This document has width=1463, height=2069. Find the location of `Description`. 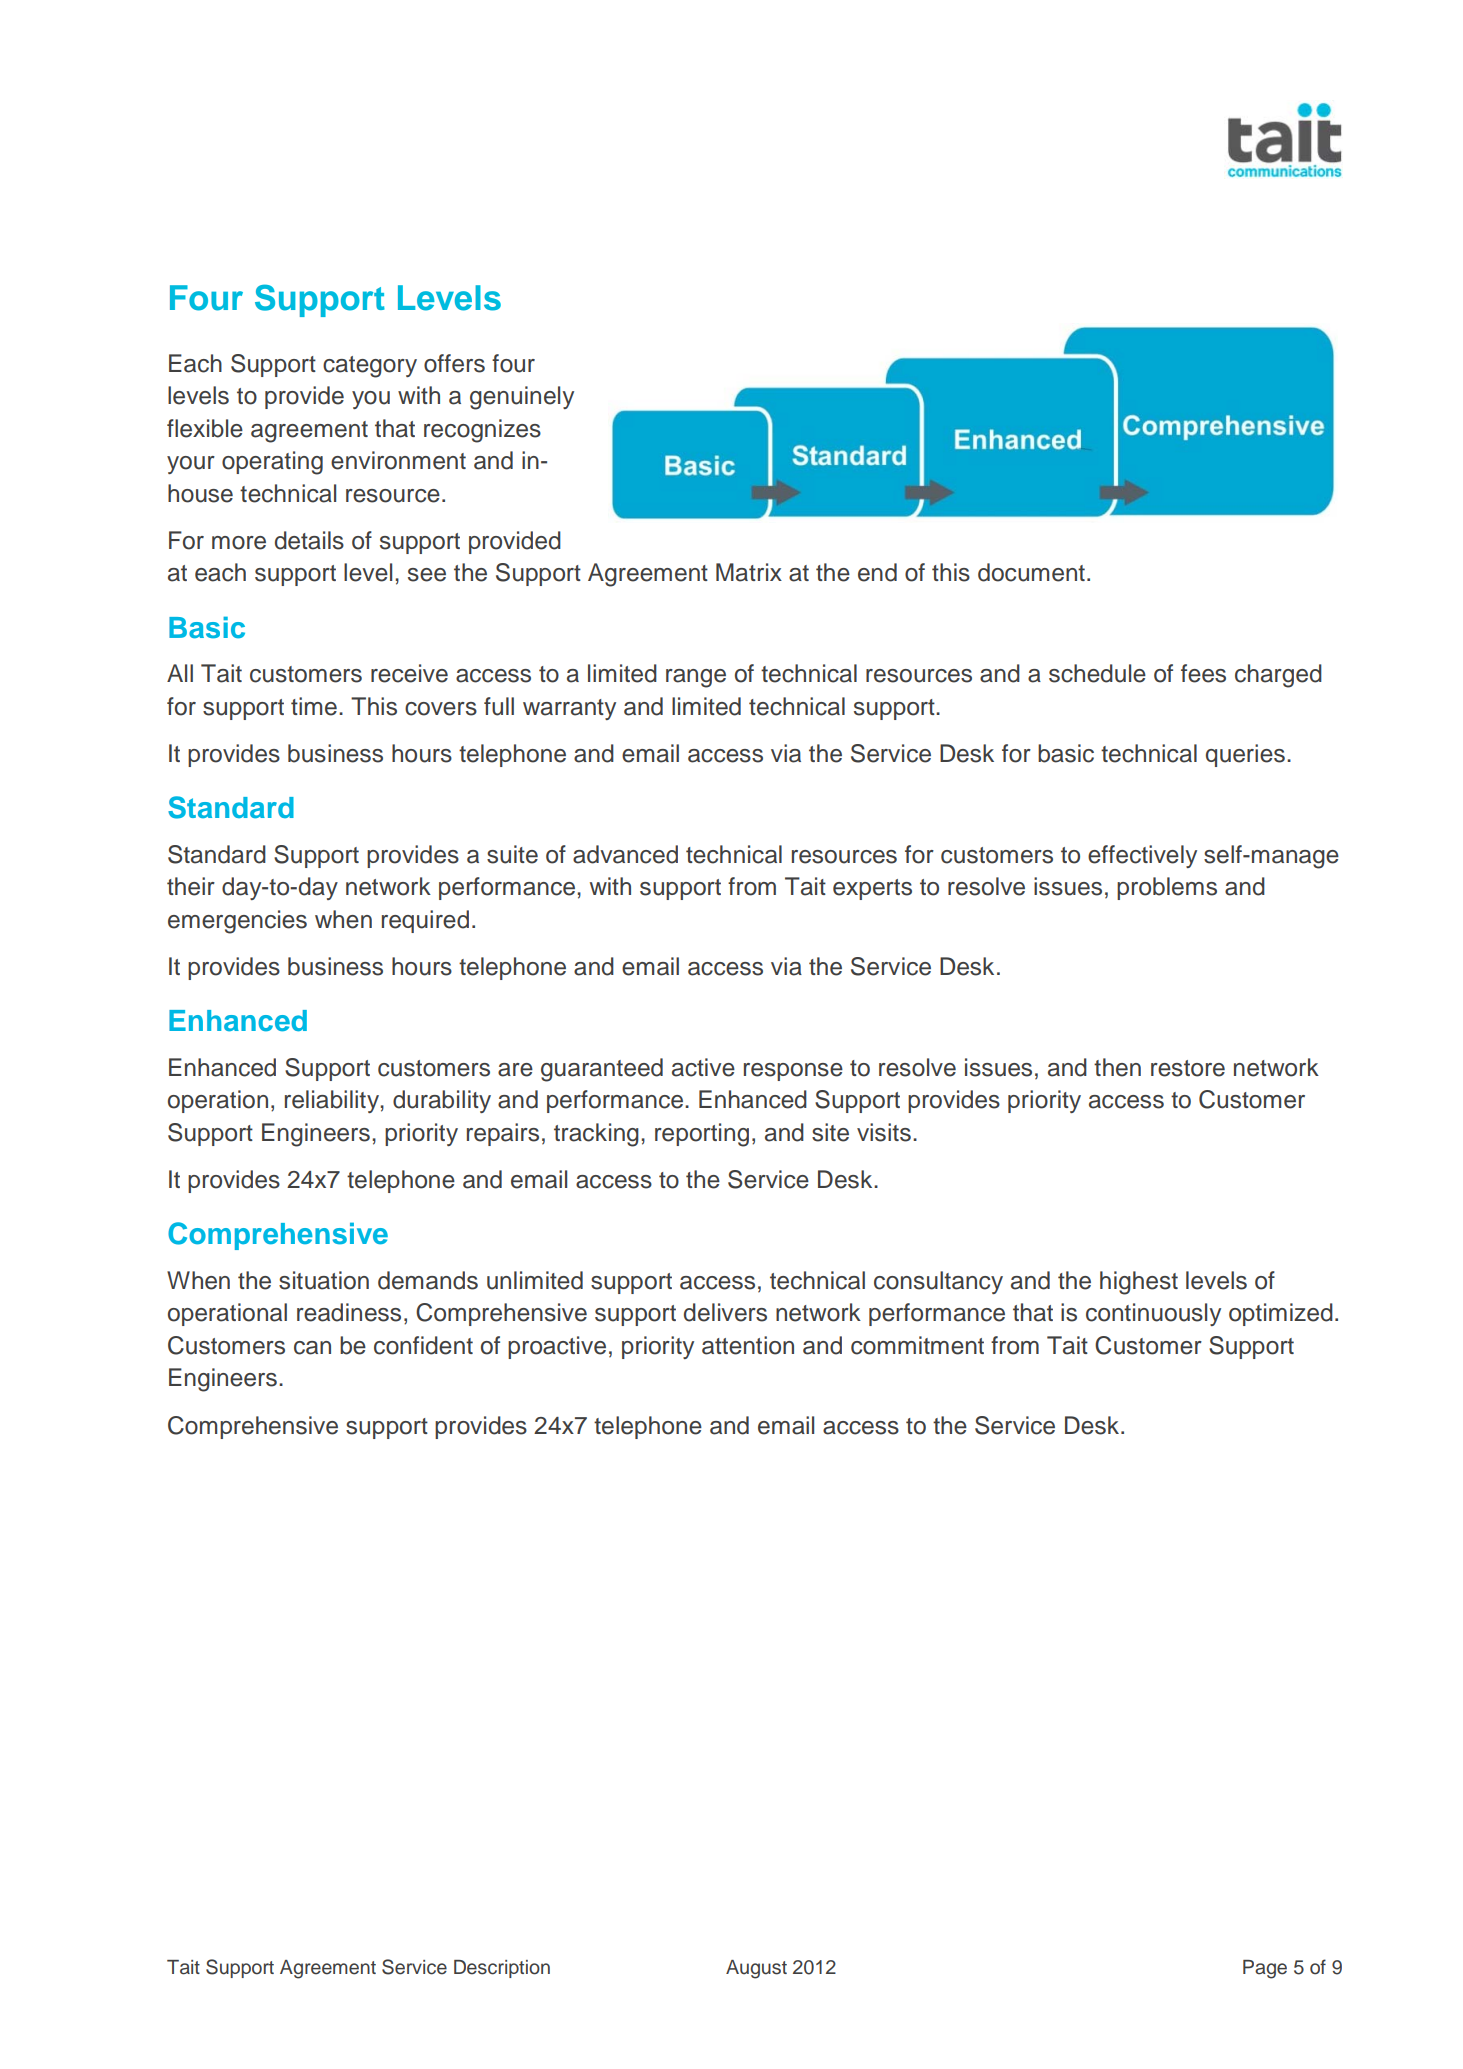

Description is located at coordinates (502, 1969).
